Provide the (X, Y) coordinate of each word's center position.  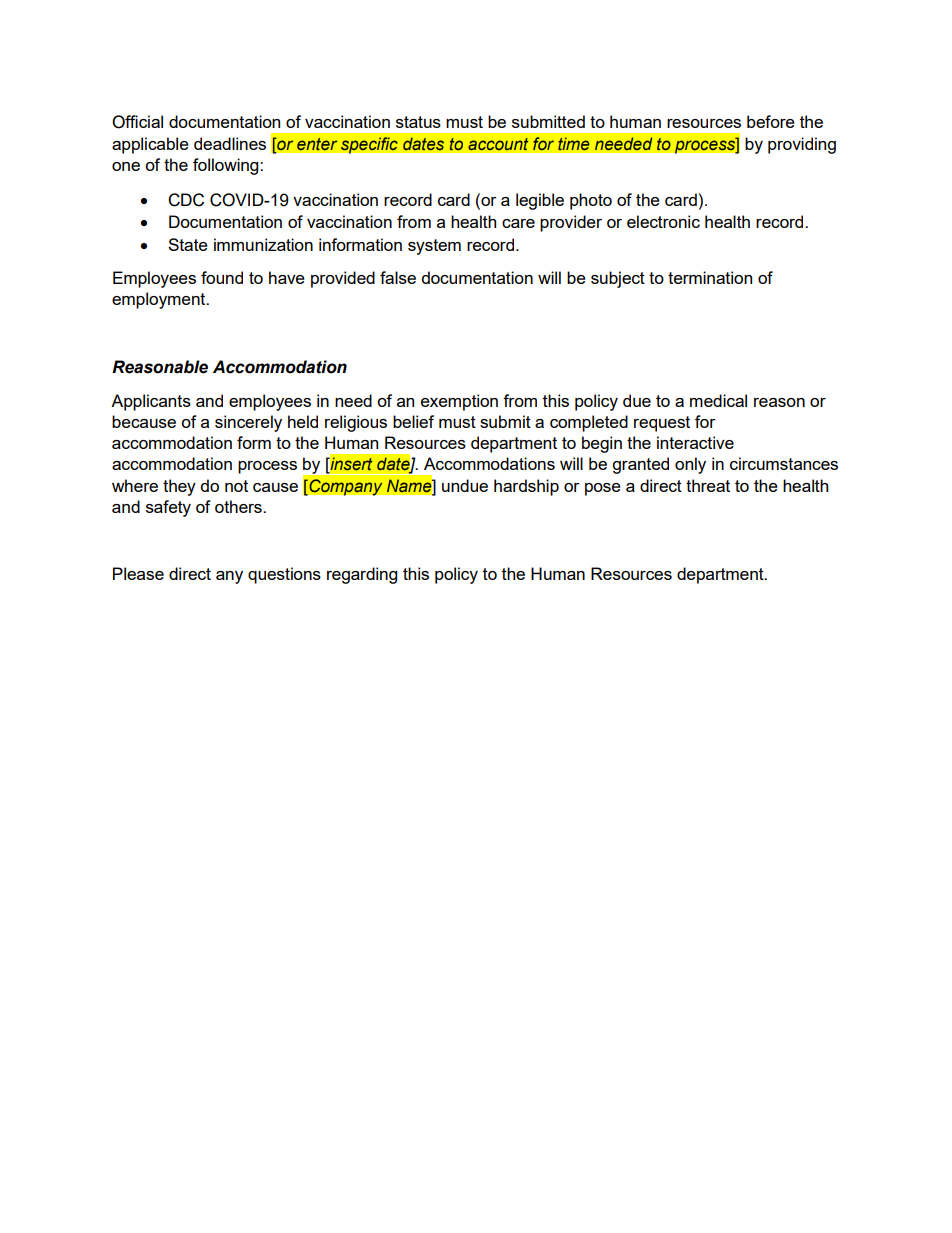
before (771, 121)
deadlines (230, 143)
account (498, 144)
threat (708, 485)
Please (138, 573)
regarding (362, 575)
